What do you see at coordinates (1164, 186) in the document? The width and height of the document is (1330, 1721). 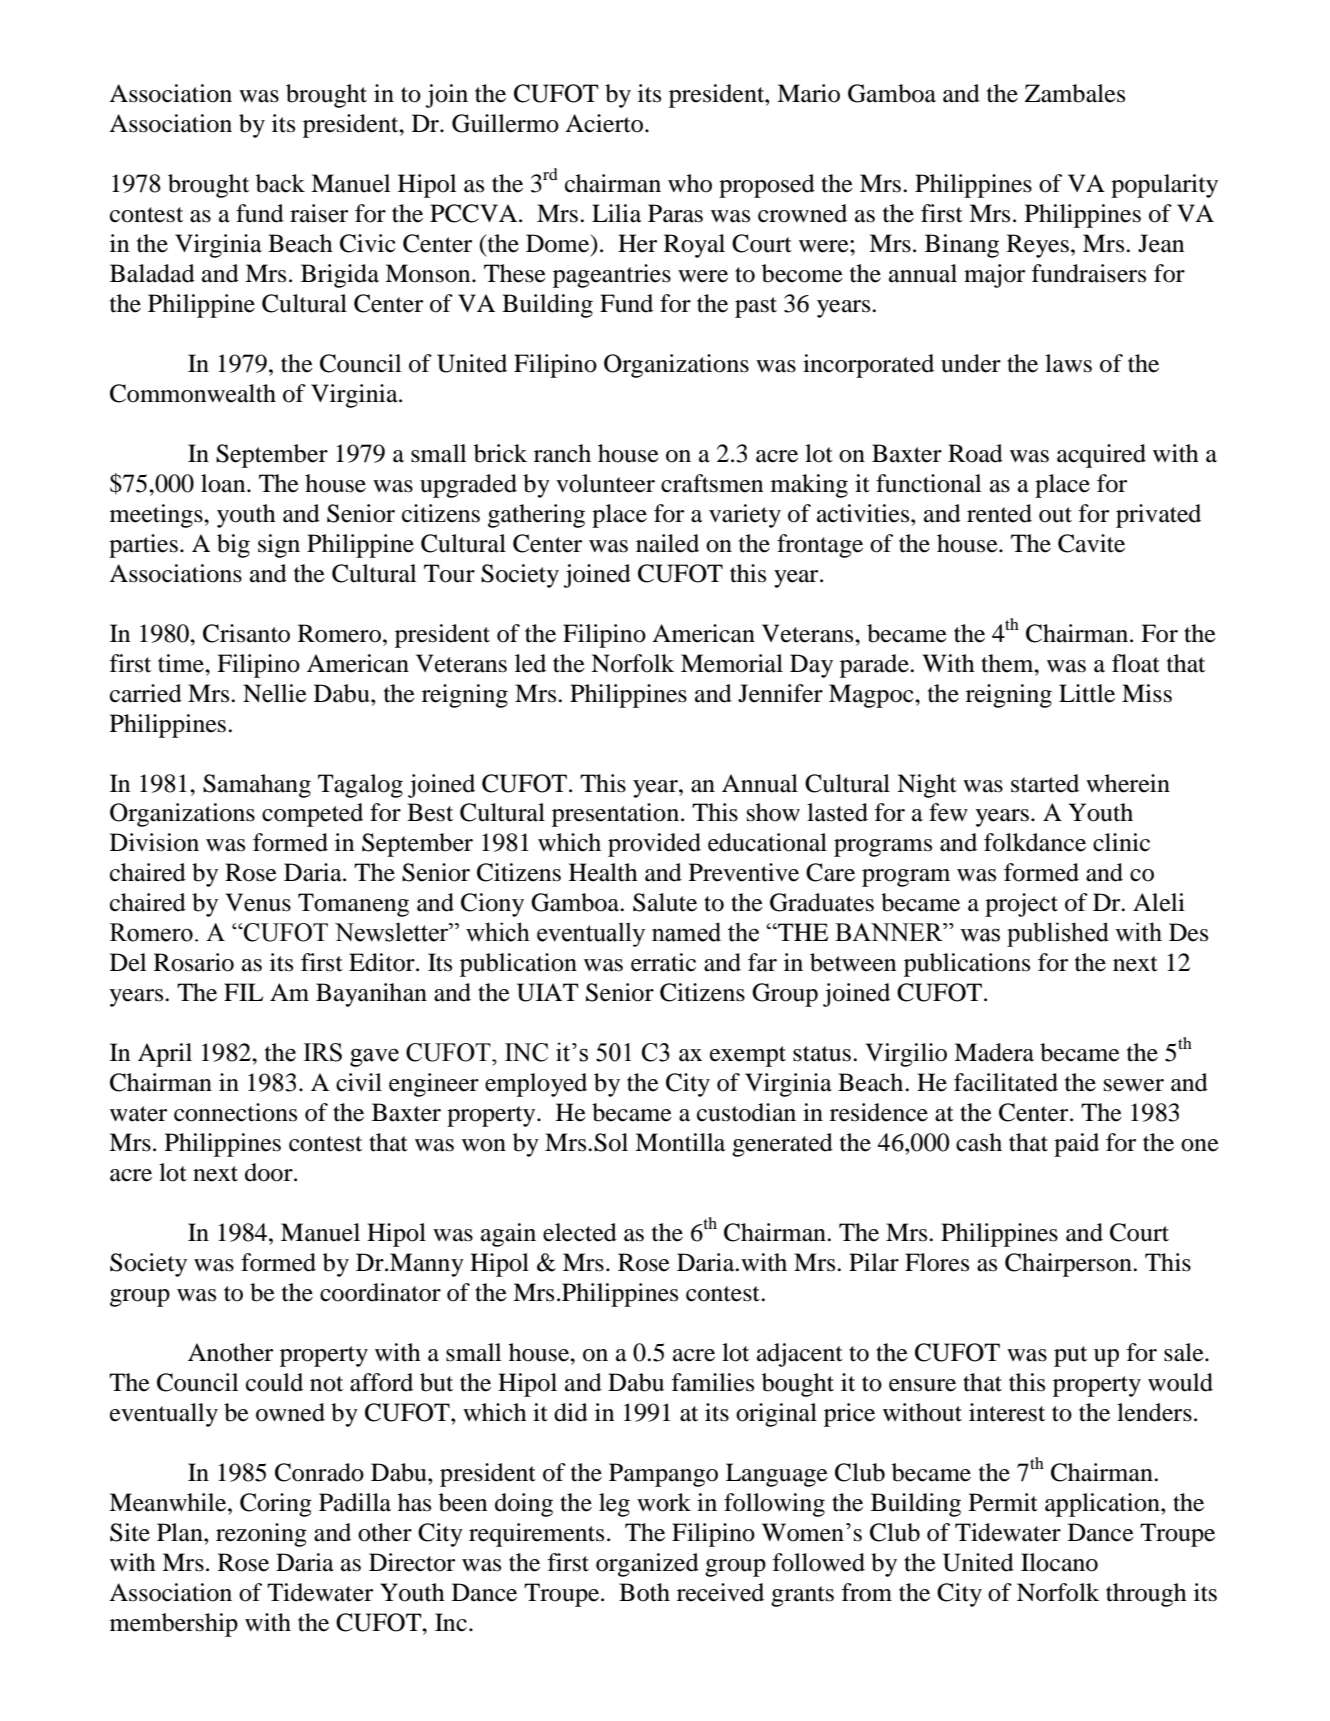 I see `popularity` at bounding box center [1164, 186].
